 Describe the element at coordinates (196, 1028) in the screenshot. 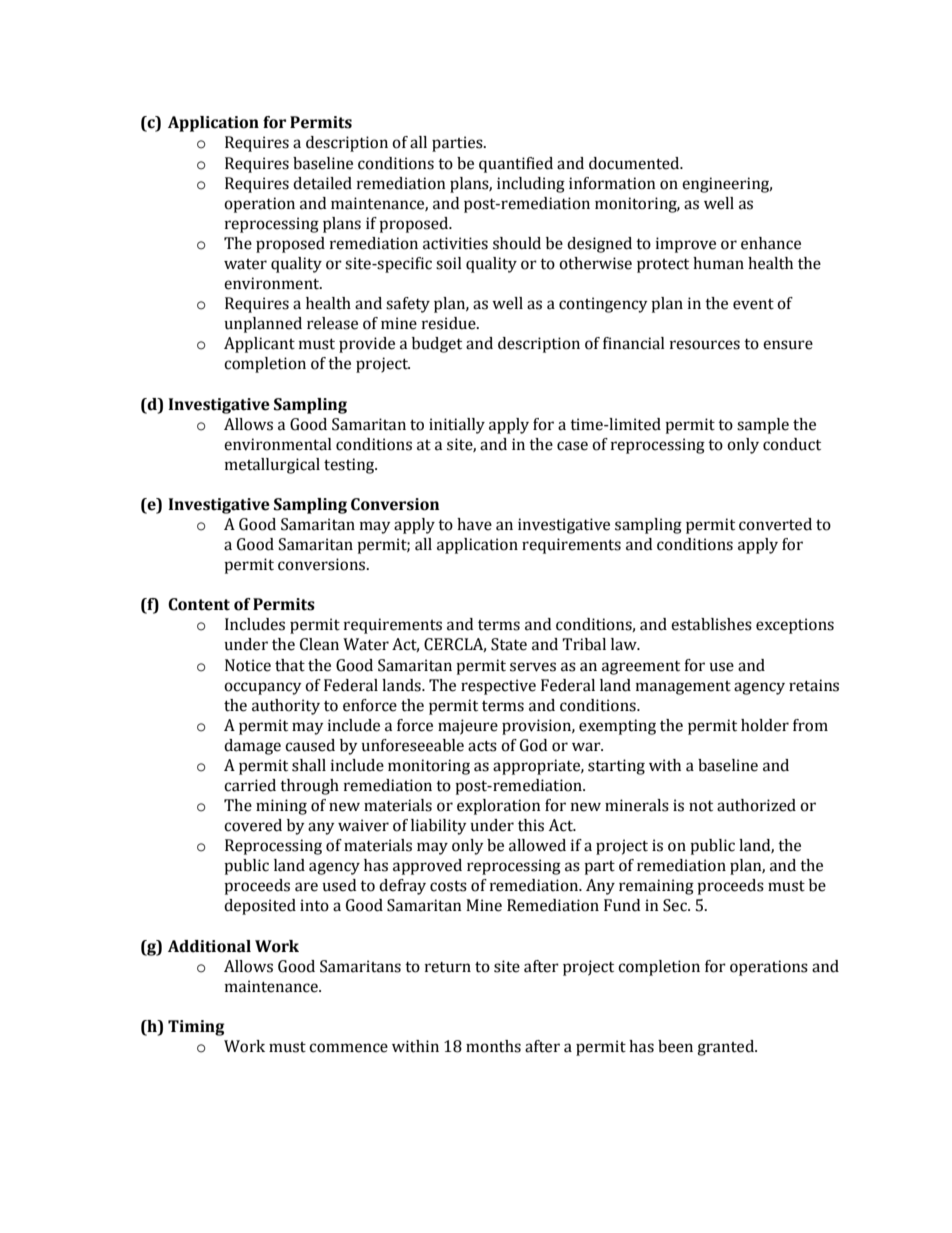

I see `Timing` at that location.
